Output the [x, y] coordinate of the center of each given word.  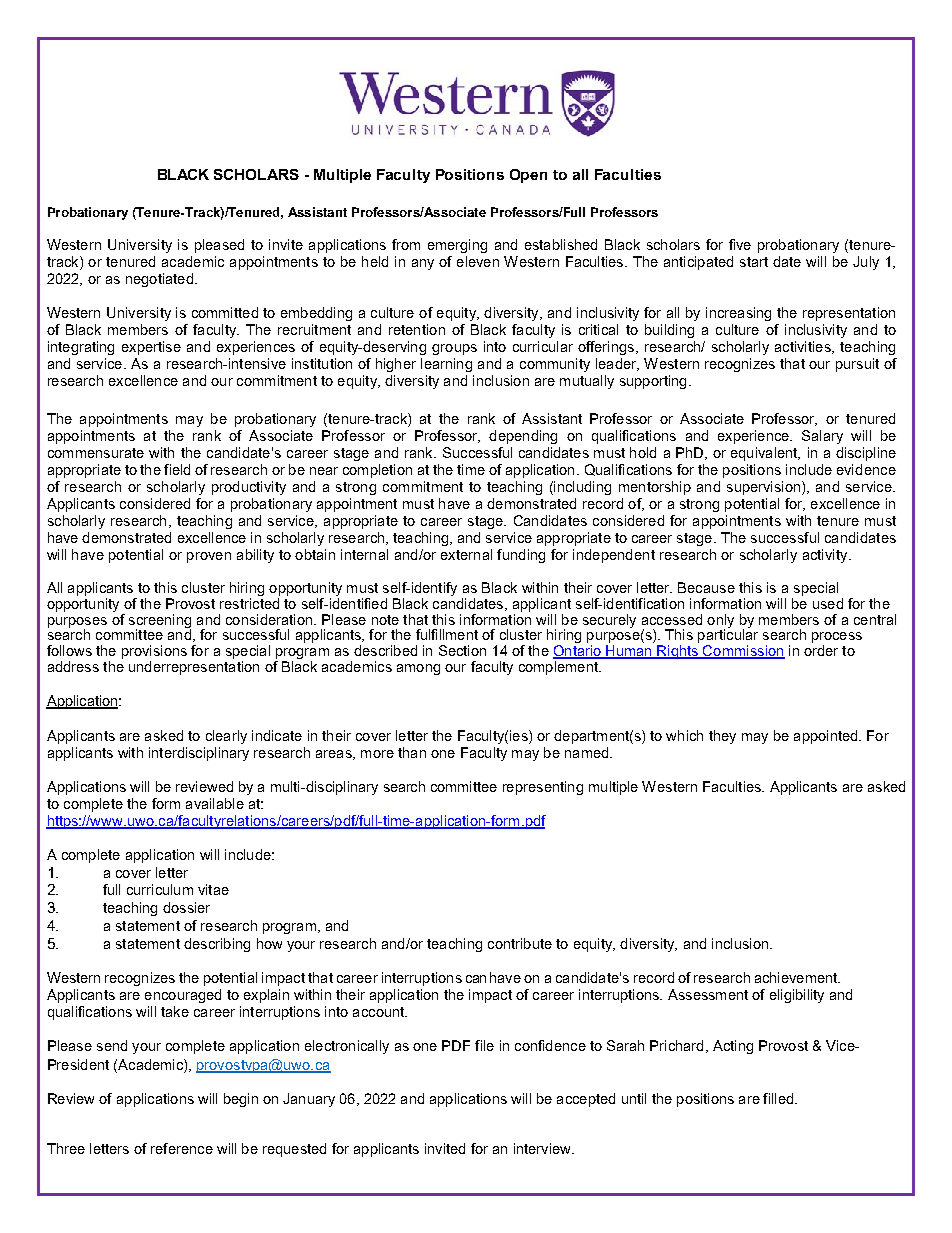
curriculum [160, 889]
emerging [457, 246]
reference [182, 1148]
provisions [154, 653]
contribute [520, 943]
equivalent [765, 454]
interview [543, 1148]
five [740, 244]
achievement [797, 977]
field [177, 469]
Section [462, 650]
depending [523, 437]
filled [778, 1098]
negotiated [159, 280]
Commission [743, 652]
